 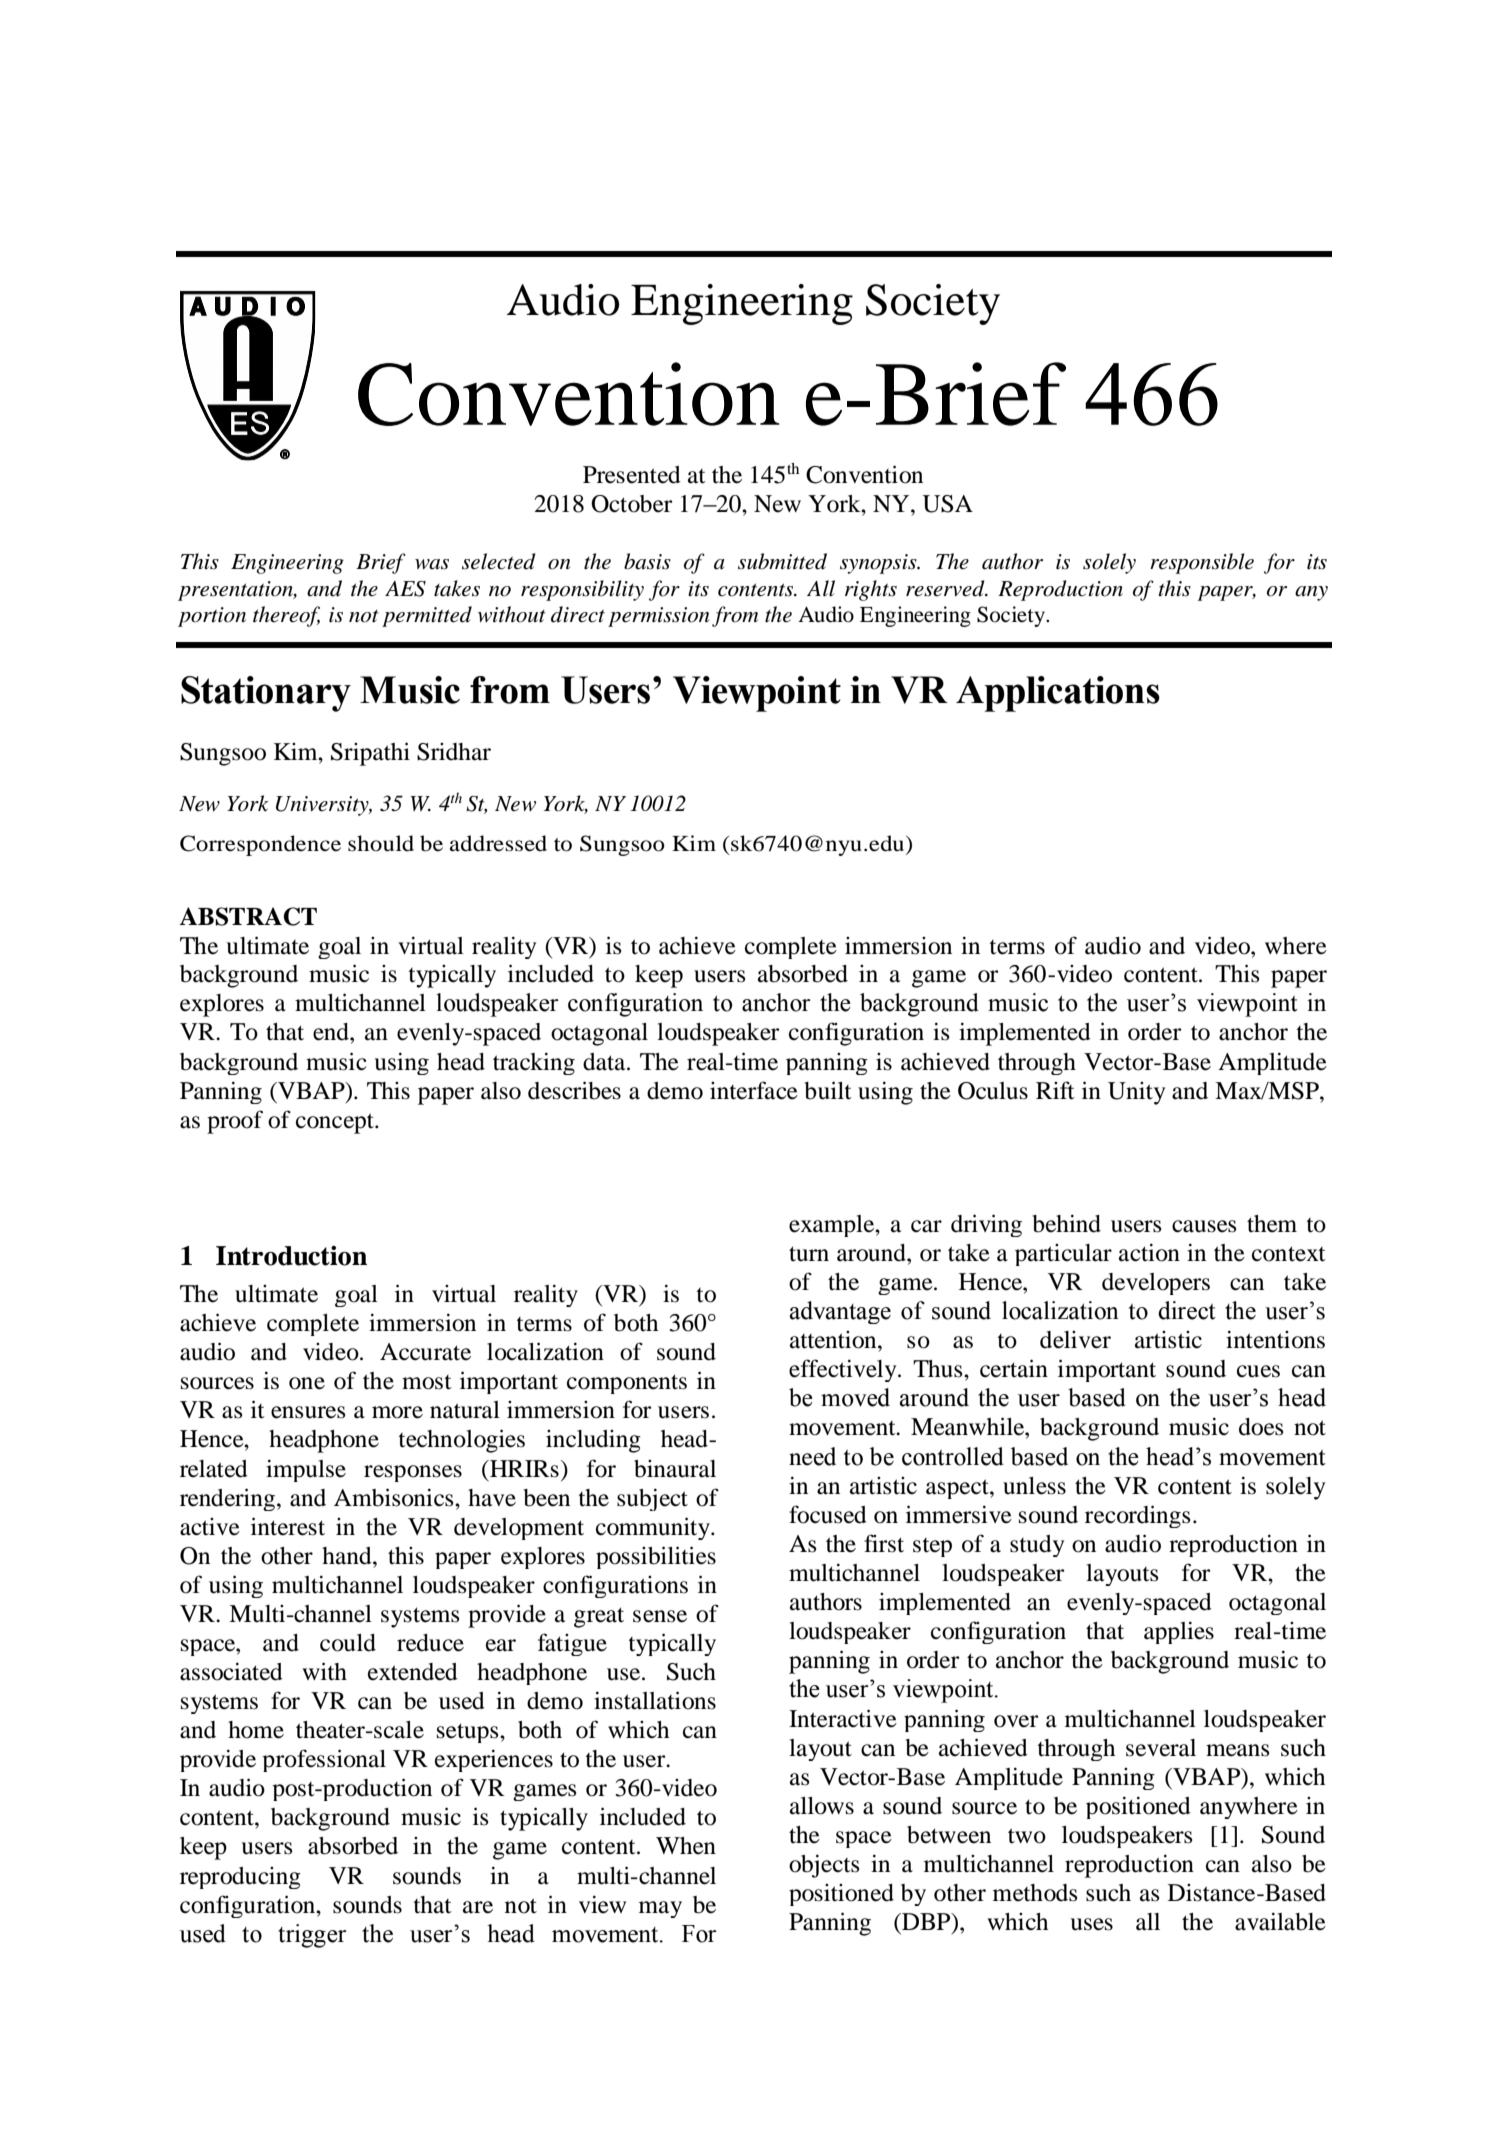 I want to click on does, so click(x=1261, y=1427).
